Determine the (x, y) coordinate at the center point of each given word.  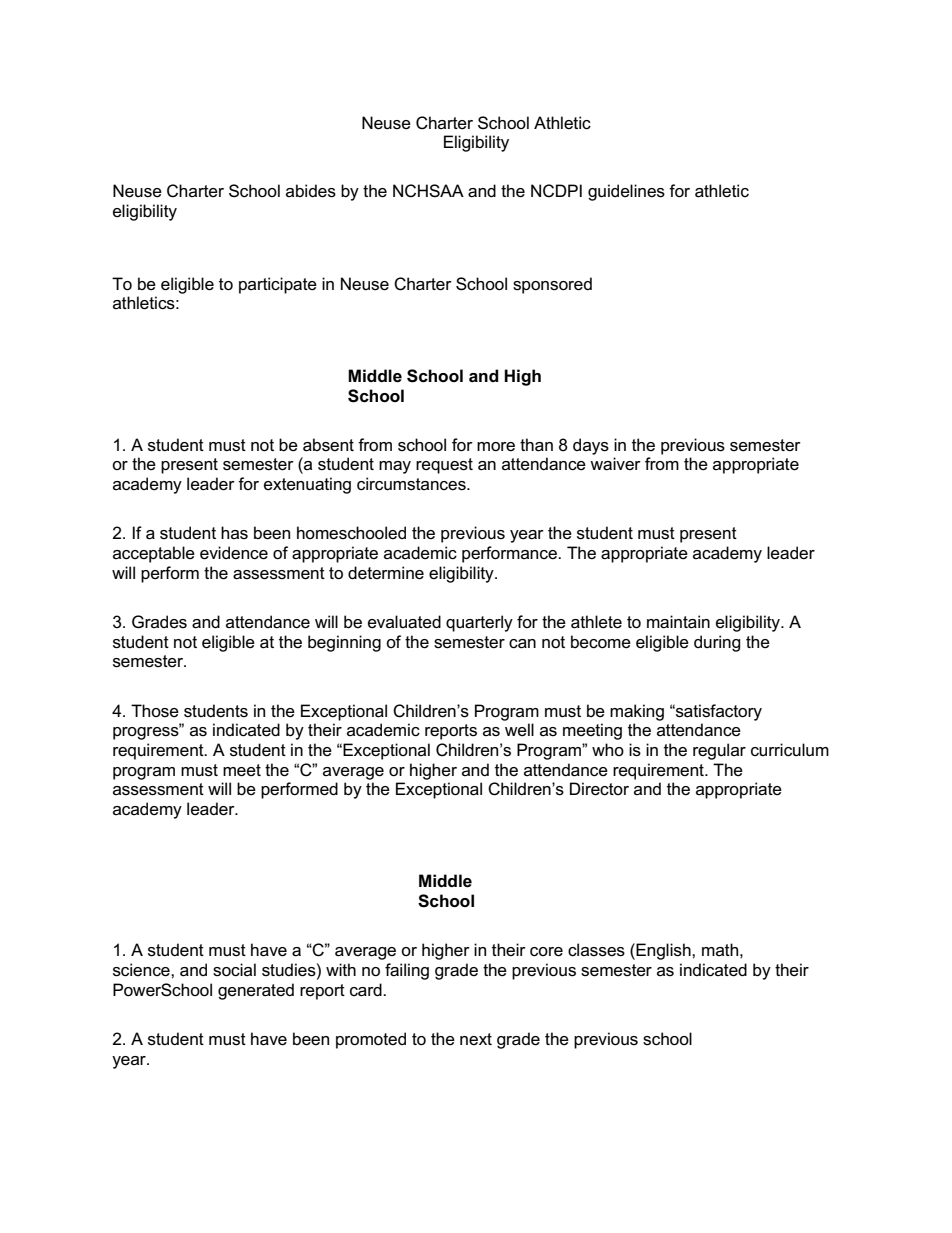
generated (256, 991)
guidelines (626, 192)
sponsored (552, 285)
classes (596, 950)
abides (311, 191)
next (476, 1039)
